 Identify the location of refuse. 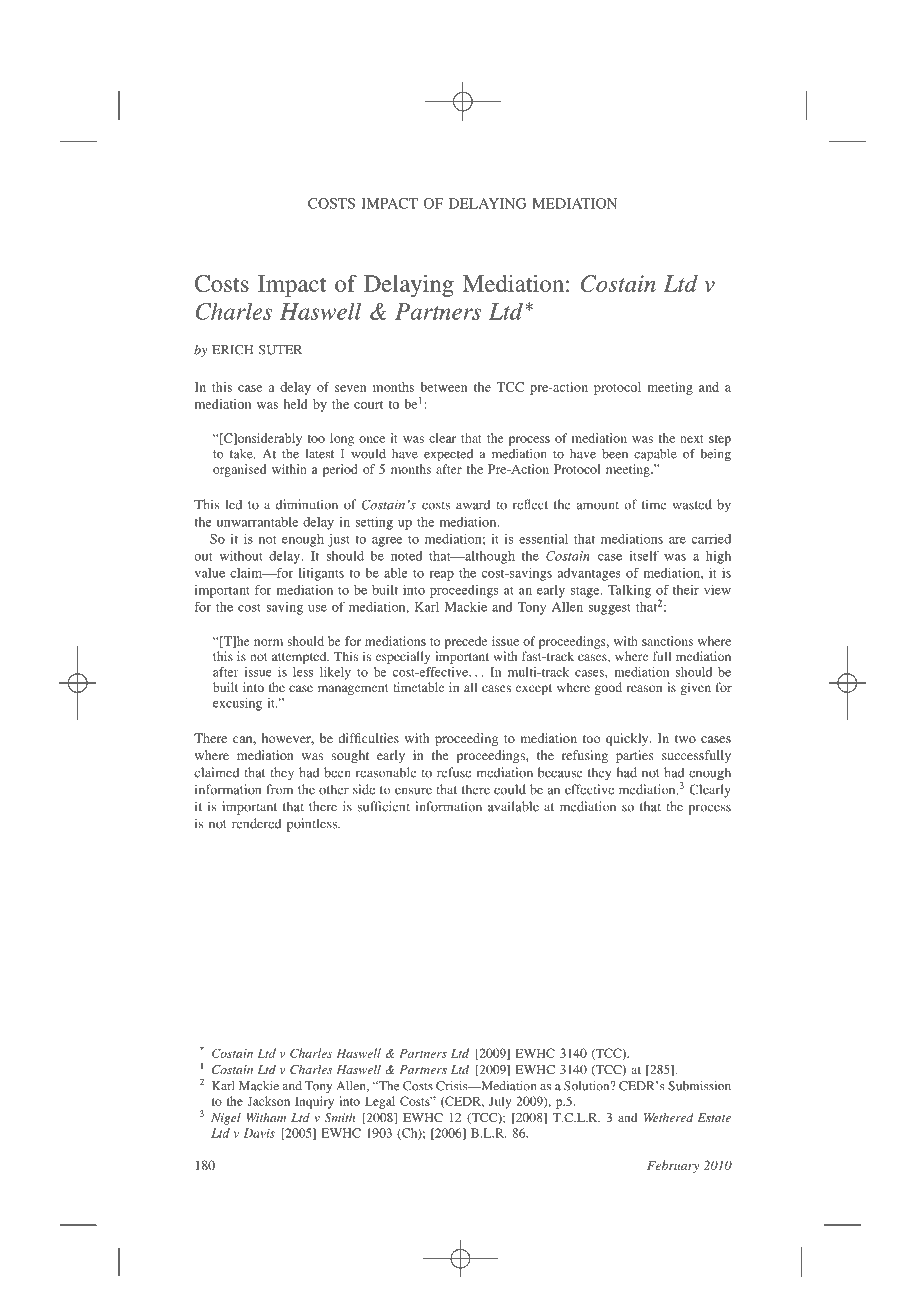
(454, 772).
